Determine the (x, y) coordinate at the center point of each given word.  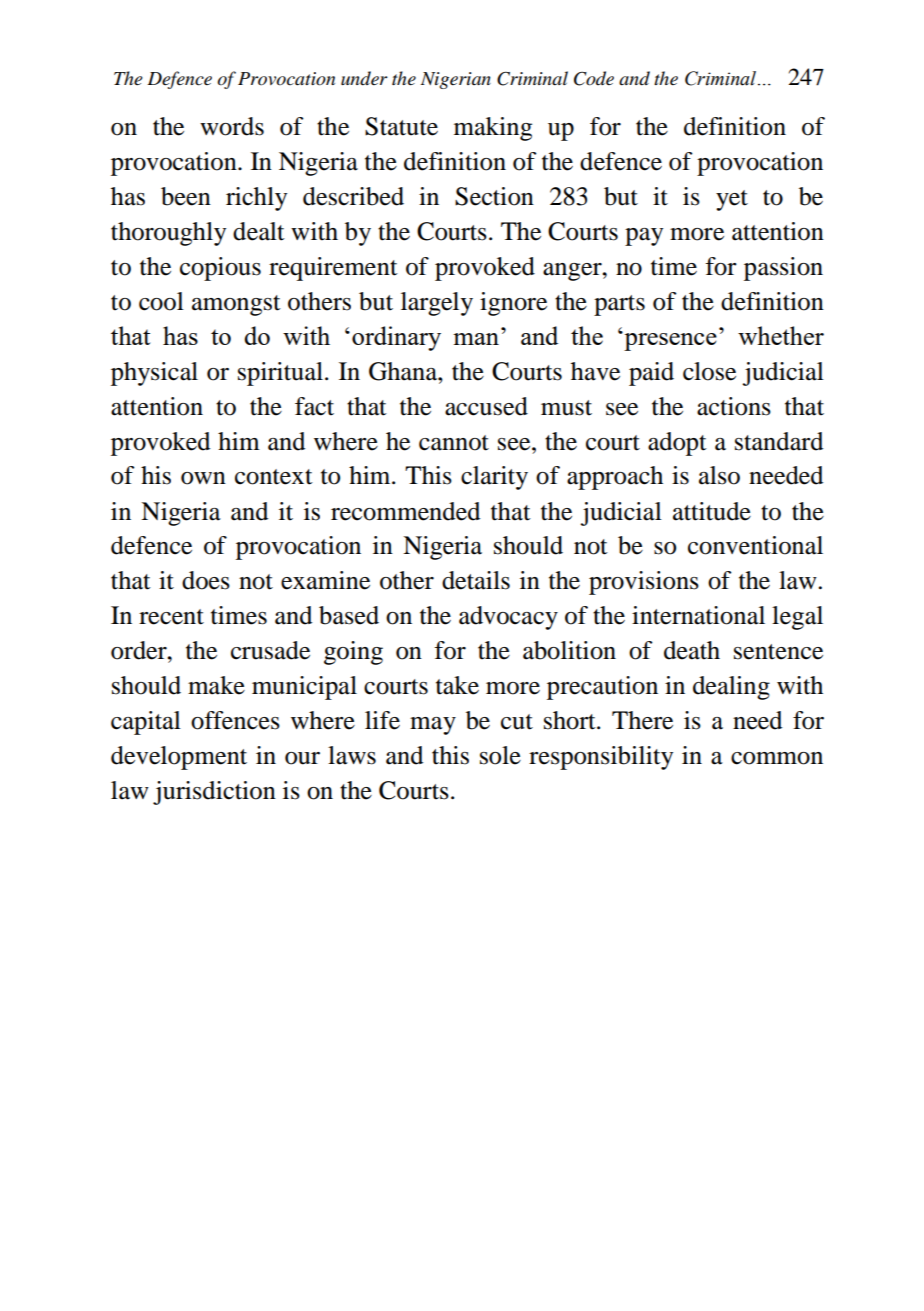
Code (594, 78)
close (709, 371)
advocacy (508, 618)
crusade (270, 650)
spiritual (280, 374)
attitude (712, 511)
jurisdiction (214, 793)
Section (494, 196)
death (692, 650)
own (203, 478)
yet (732, 200)
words (232, 126)
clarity (494, 478)
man (476, 339)
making (493, 129)
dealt (259, 231)
